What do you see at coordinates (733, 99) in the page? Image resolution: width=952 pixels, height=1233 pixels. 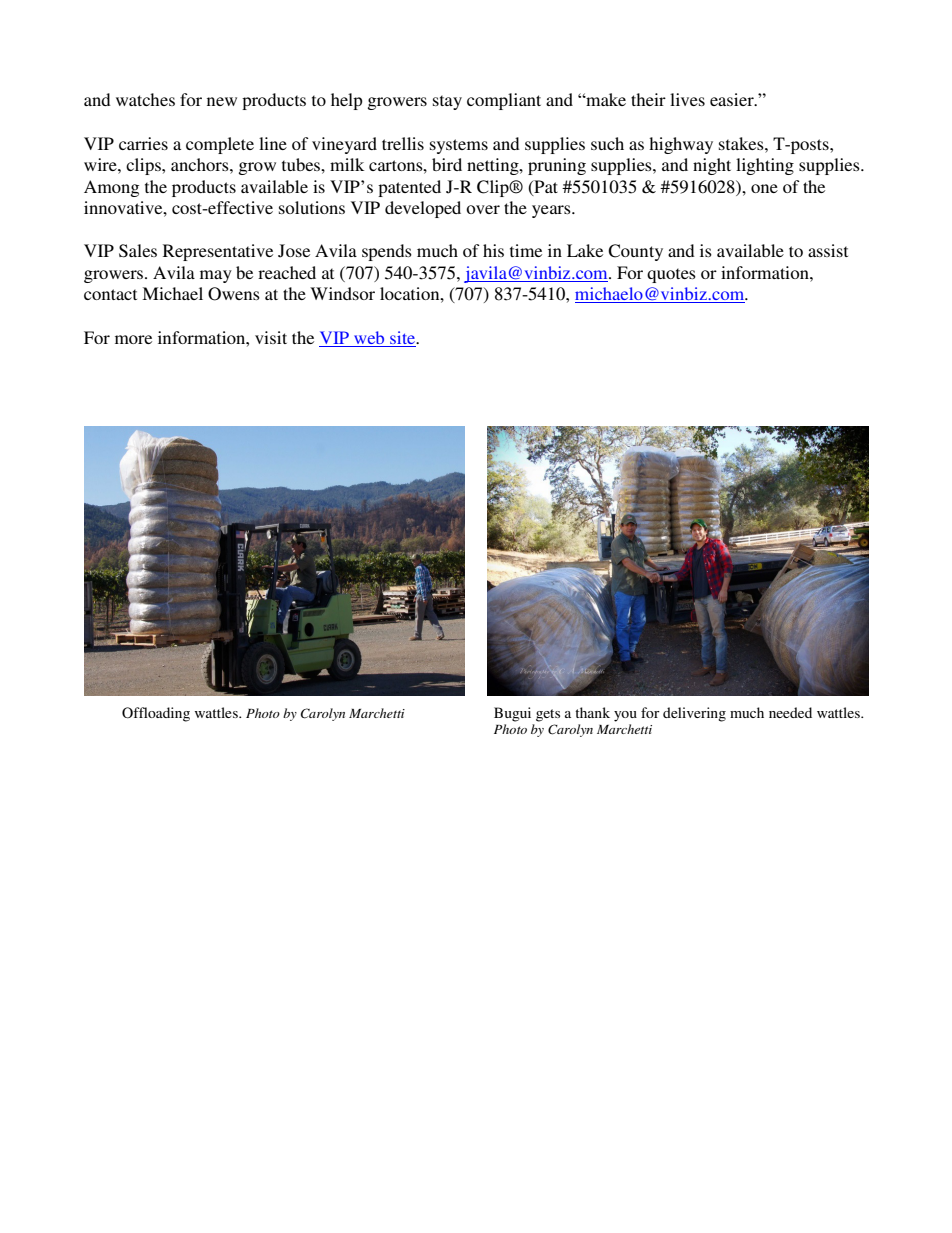 I see `easier` at bounding box center [733, 99].
